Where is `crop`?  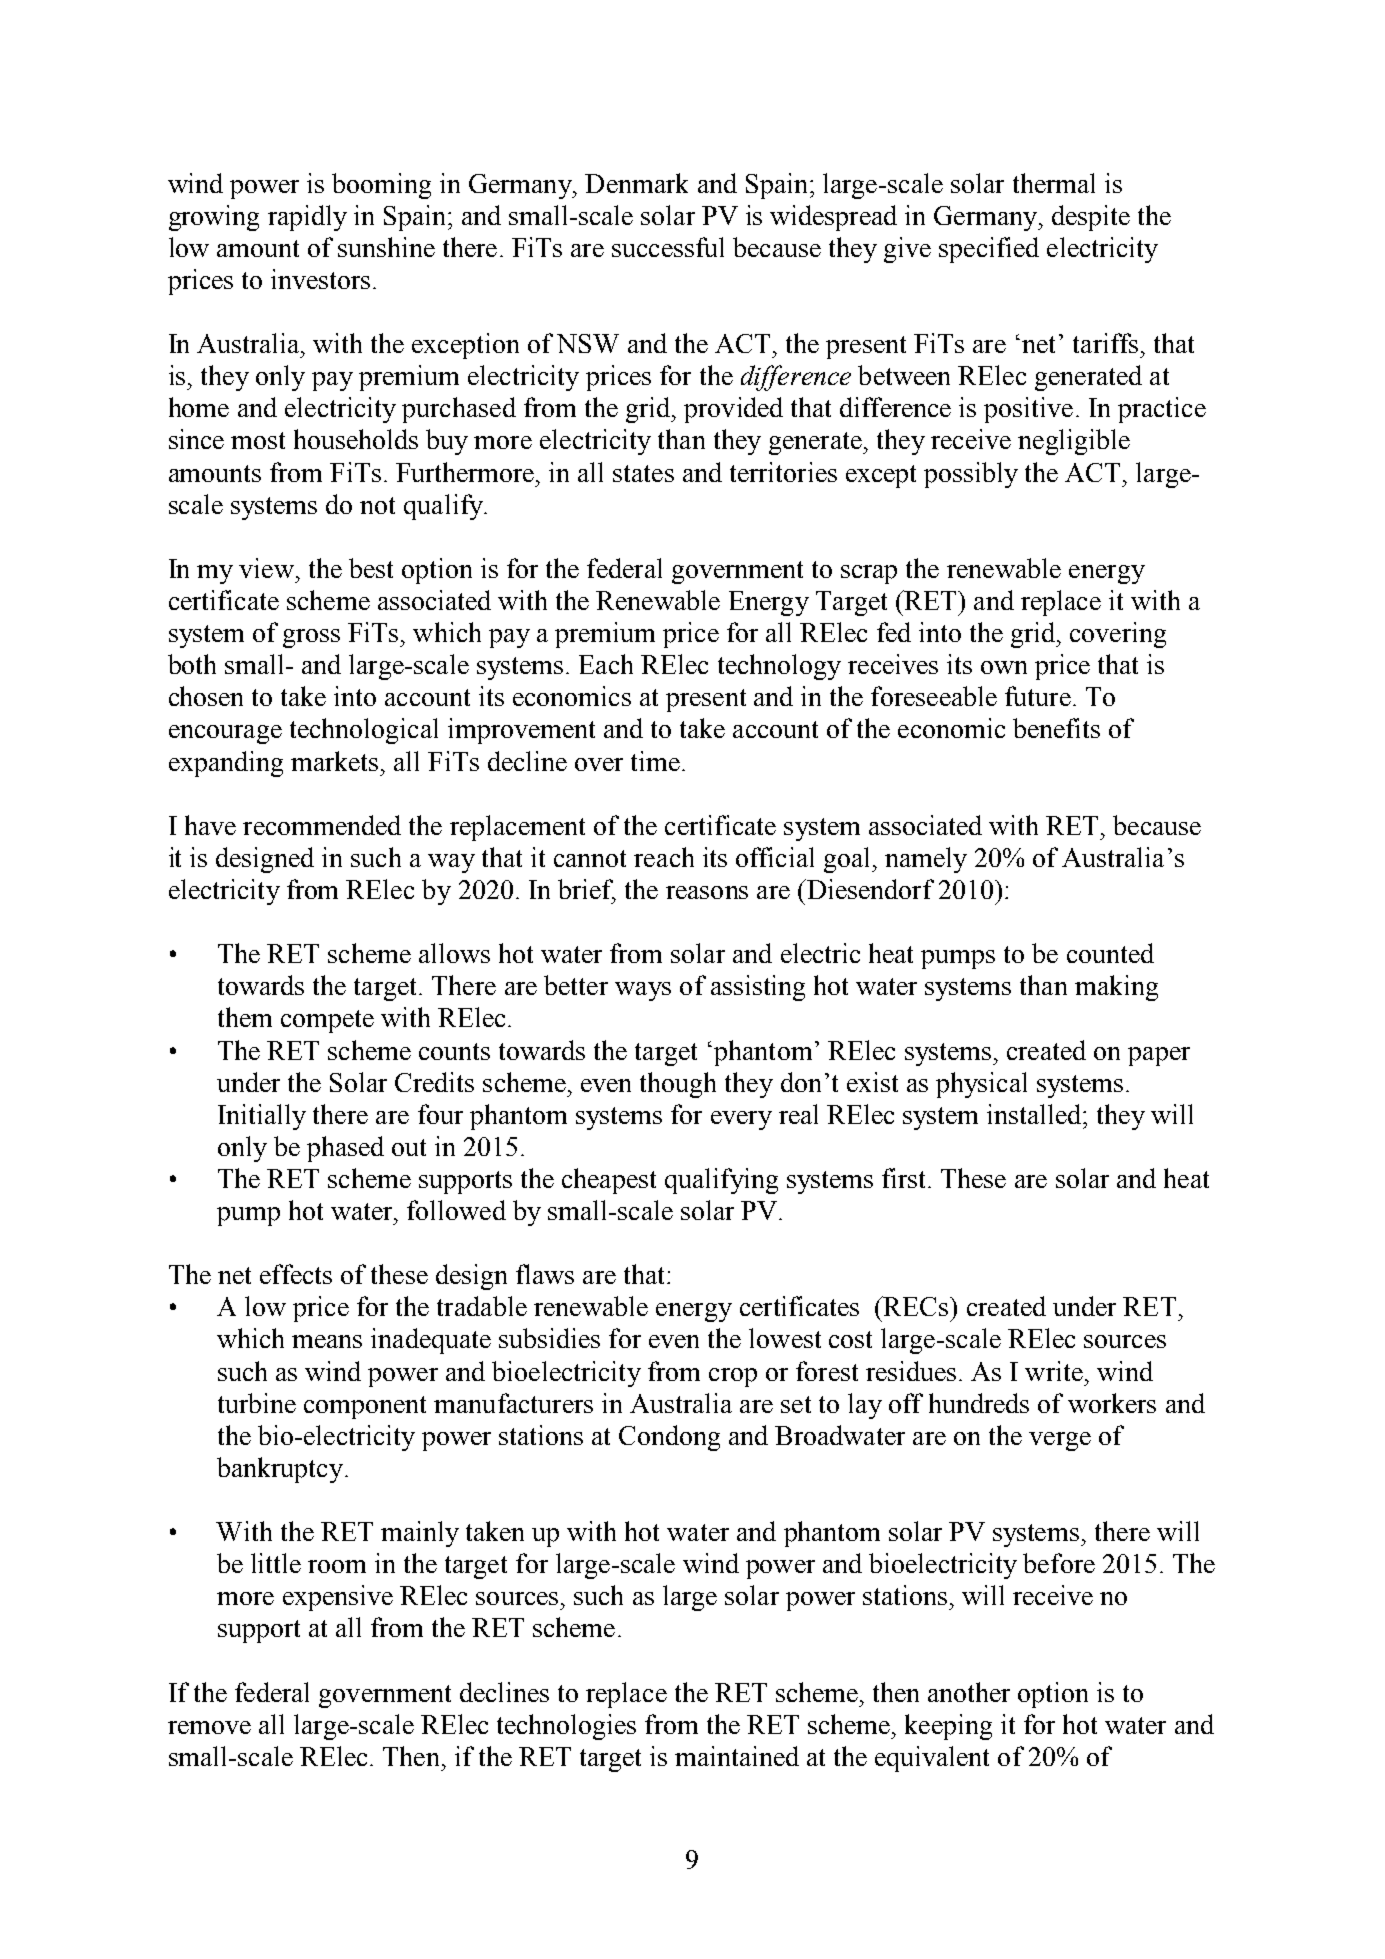
crop is located at coordinates (733, 1377).
